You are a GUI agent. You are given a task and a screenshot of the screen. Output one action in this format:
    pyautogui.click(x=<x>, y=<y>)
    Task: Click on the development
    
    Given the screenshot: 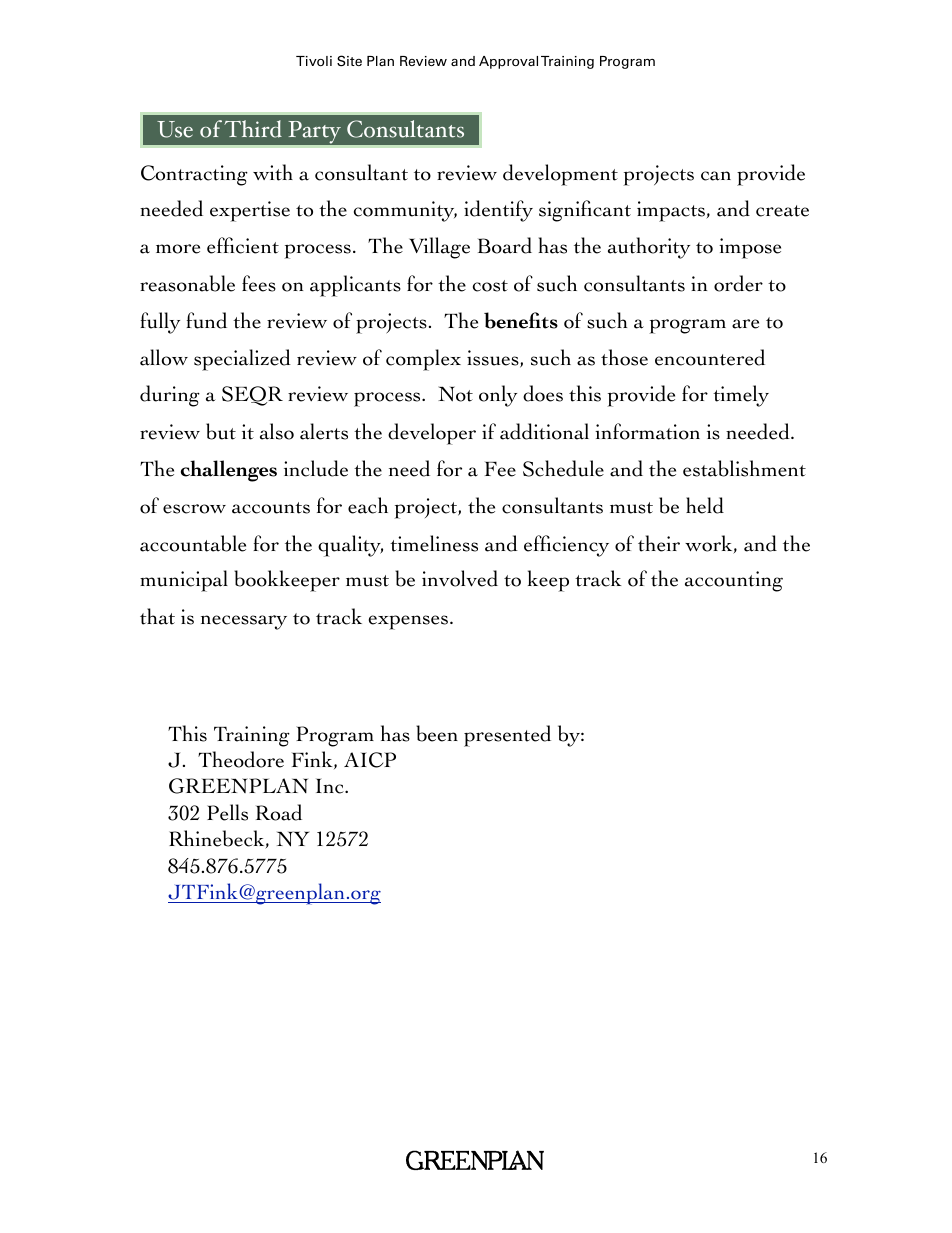 What is the action you would take?
    pyautogui.click(x=560, y=175)
